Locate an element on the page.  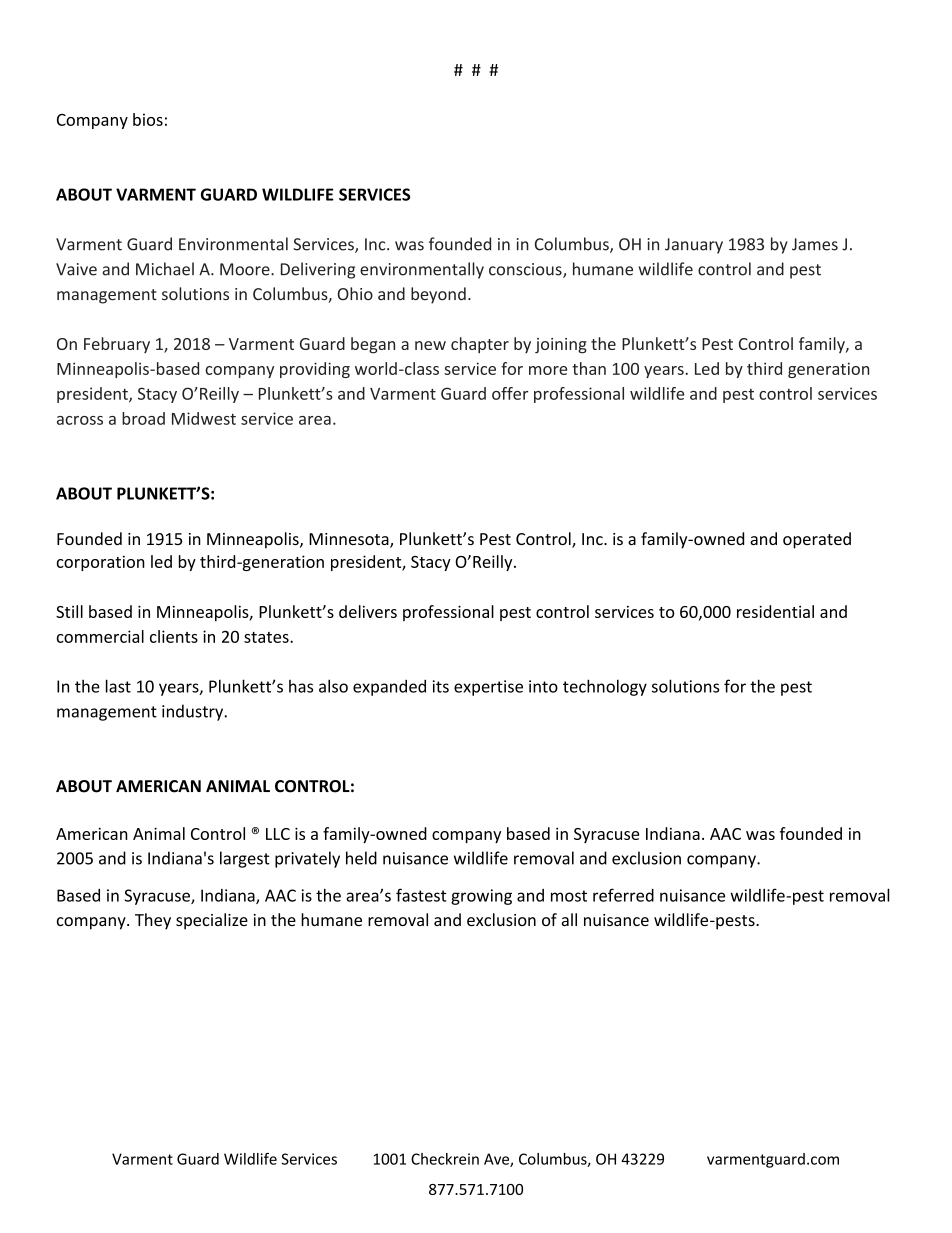
fastest is located at coordinates (421, 895).
